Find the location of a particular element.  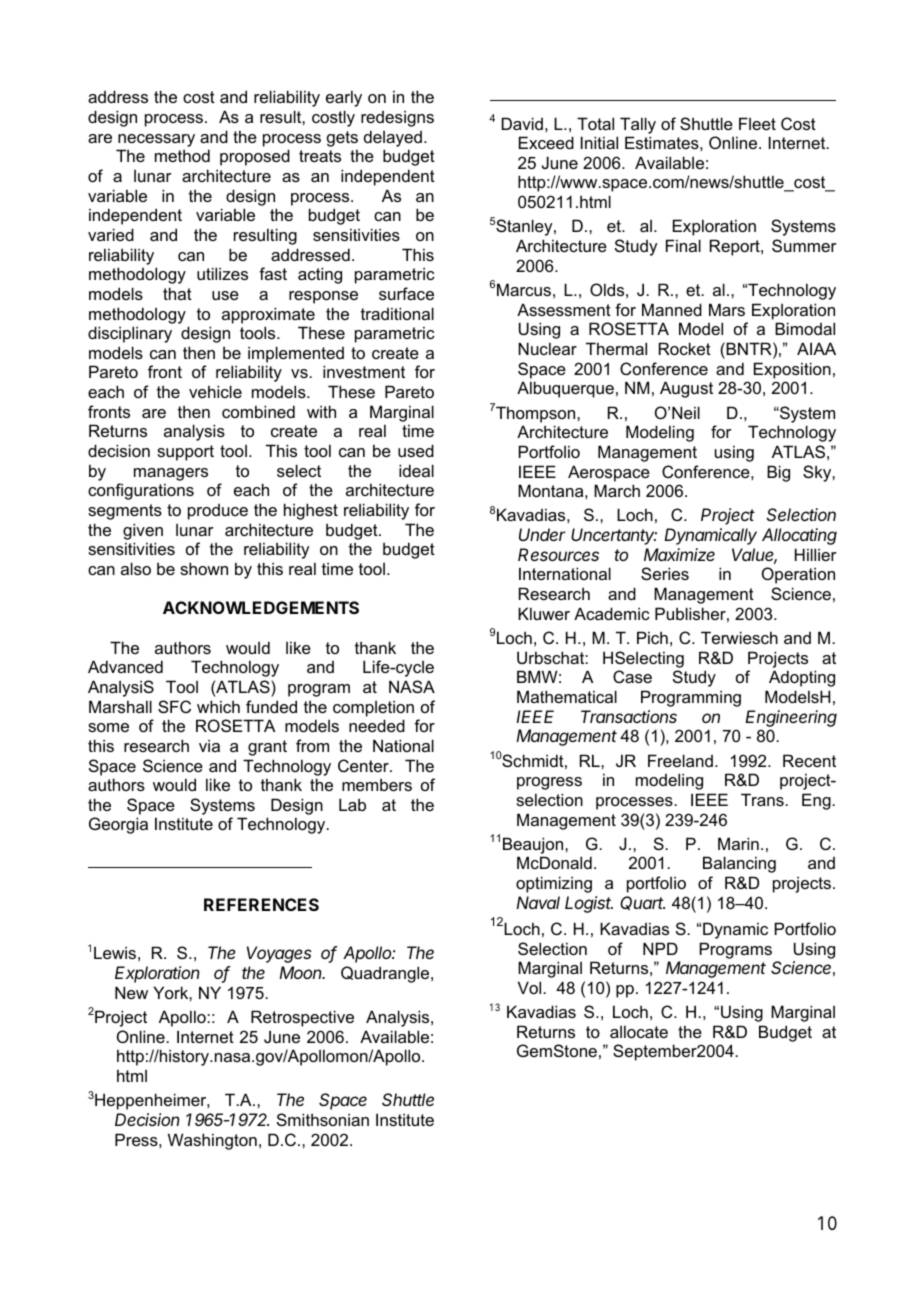

vehicle is located at coordinates (215, 391).
